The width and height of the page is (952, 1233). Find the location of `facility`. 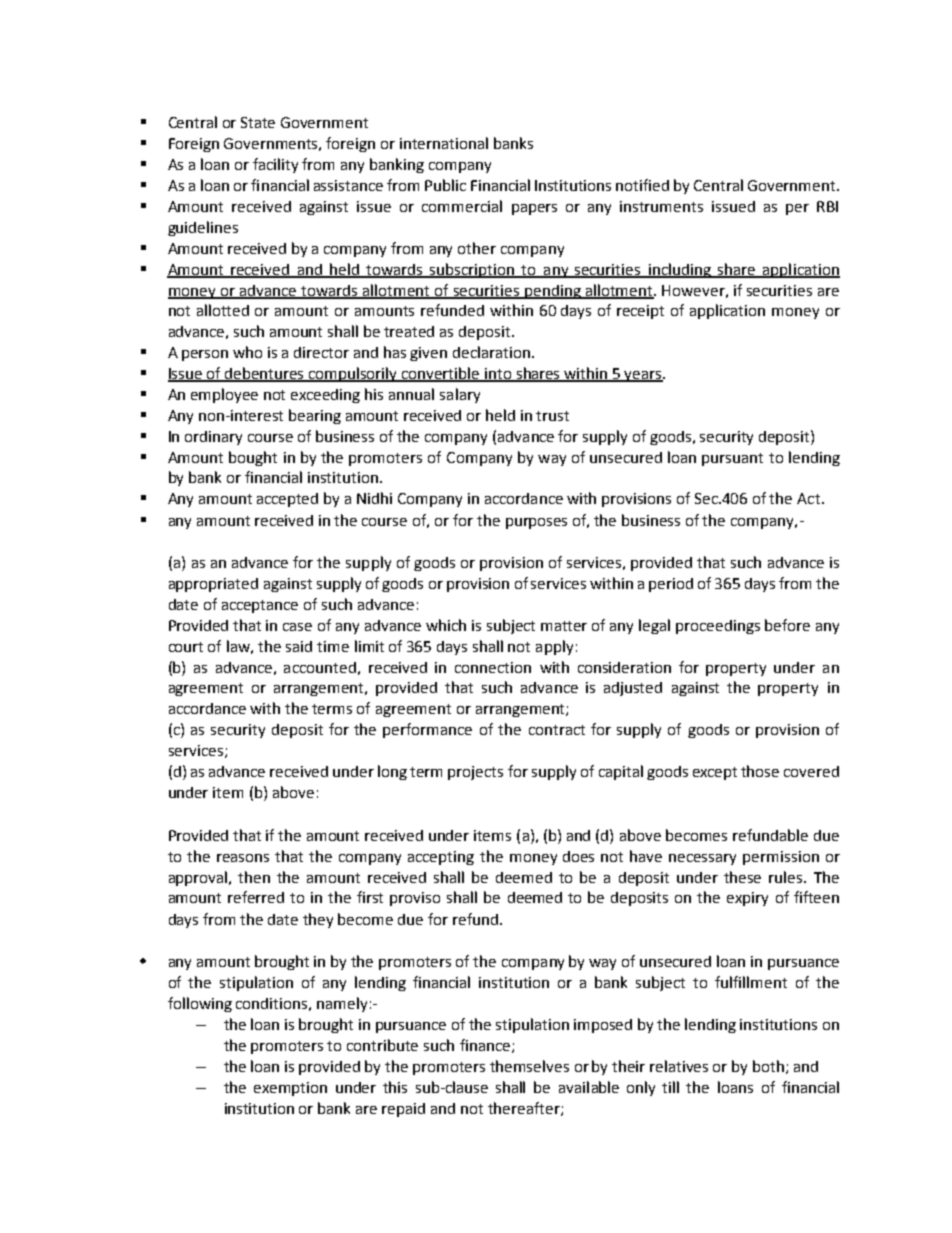

facility is located at coordinates (275, 165).
